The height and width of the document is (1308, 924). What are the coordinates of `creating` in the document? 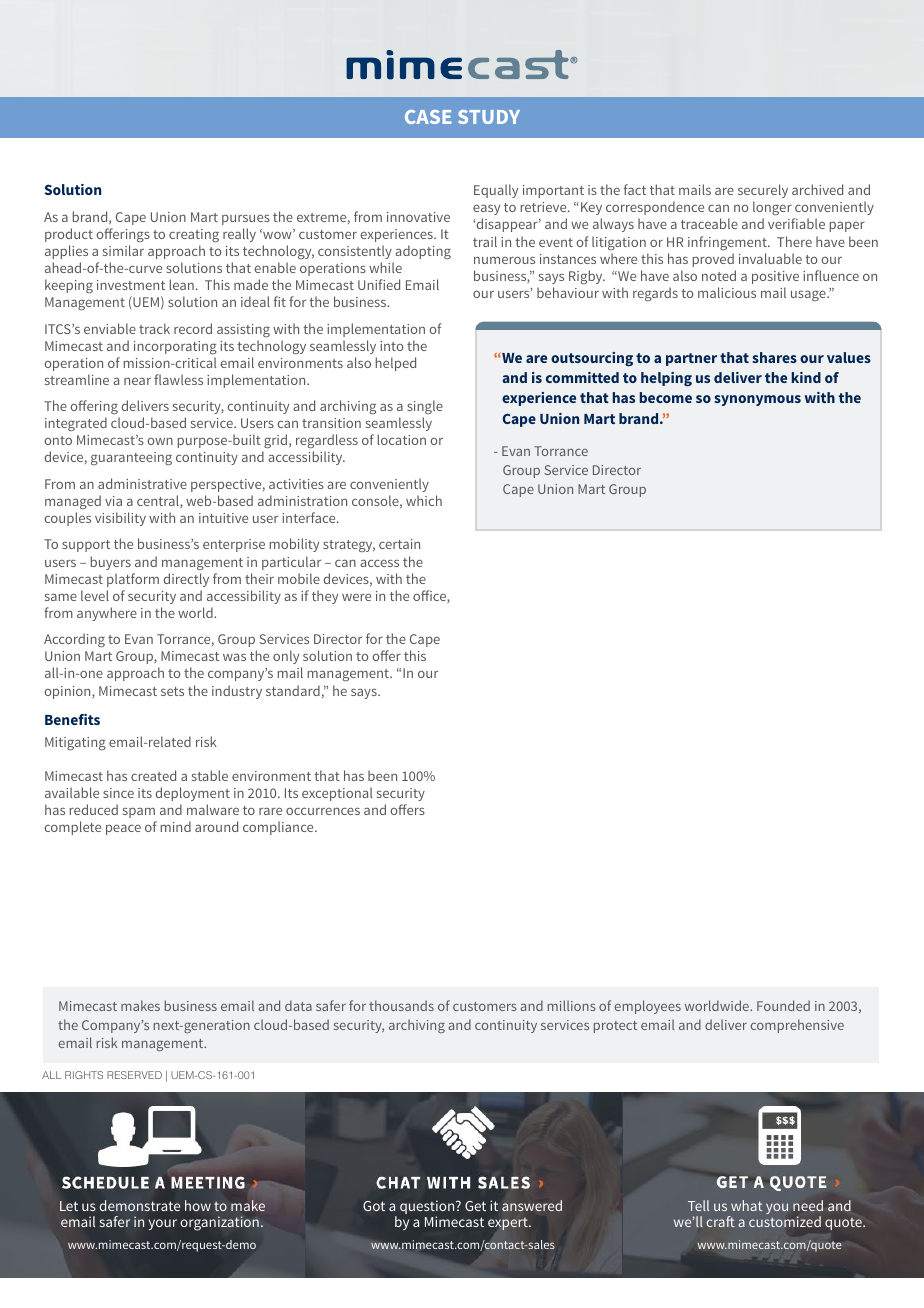 It's located at (194, 235).
